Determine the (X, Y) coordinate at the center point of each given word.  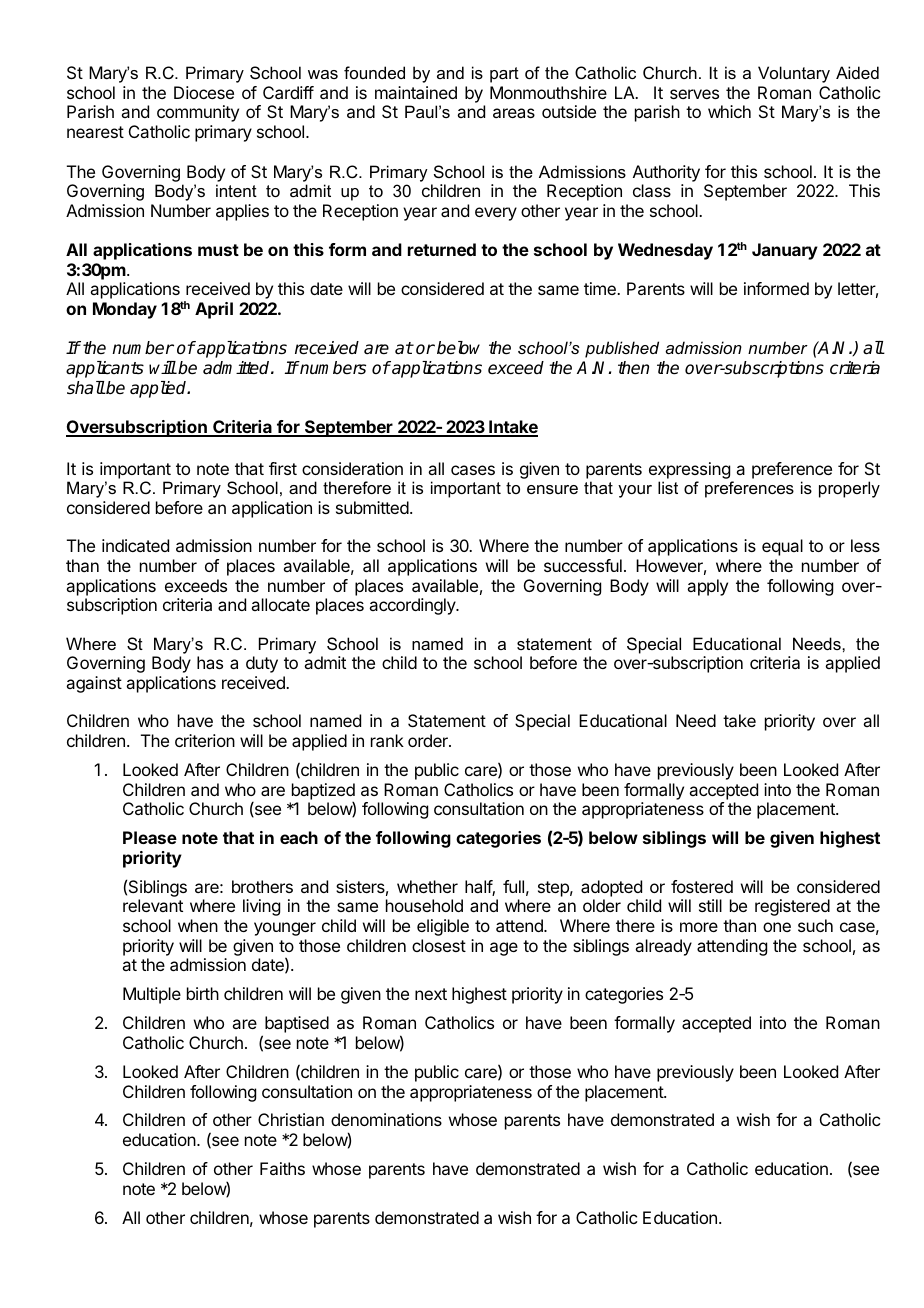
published (622, 349)
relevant (153, 905)
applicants (105, 369)
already (663, 947)
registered (792, 907)
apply (707, 587)
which (729, 111)
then (633, 368)
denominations (386, 1119)
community (198, 113)
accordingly (413, 606)
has (210, 662)
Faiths (282, 1168)
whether (427, 886)
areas (514, 113)
